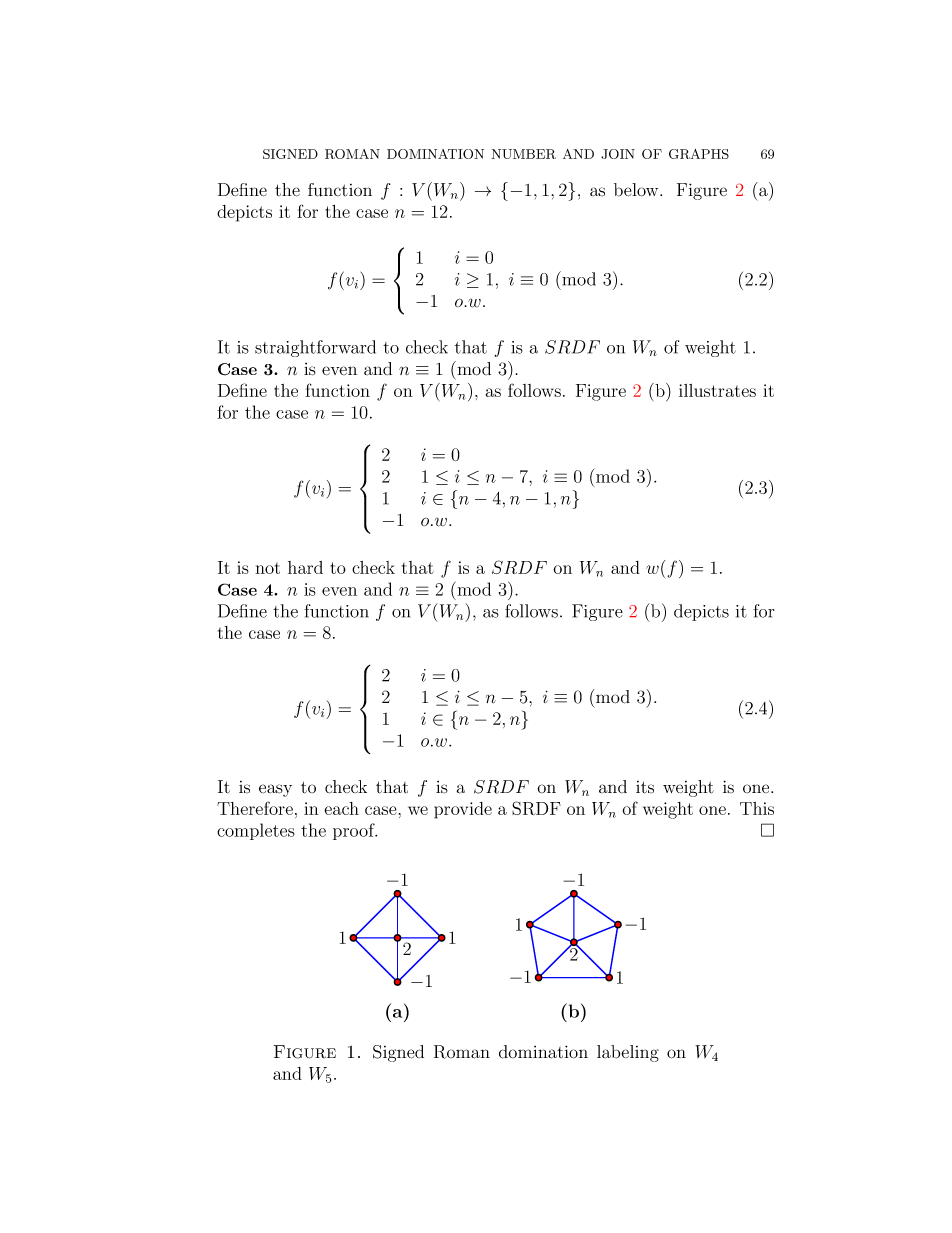 This screenshot has width=952, height=1233. Describe the element at coordinates (645, 787) in the screenshot. I see `its` at that location.
